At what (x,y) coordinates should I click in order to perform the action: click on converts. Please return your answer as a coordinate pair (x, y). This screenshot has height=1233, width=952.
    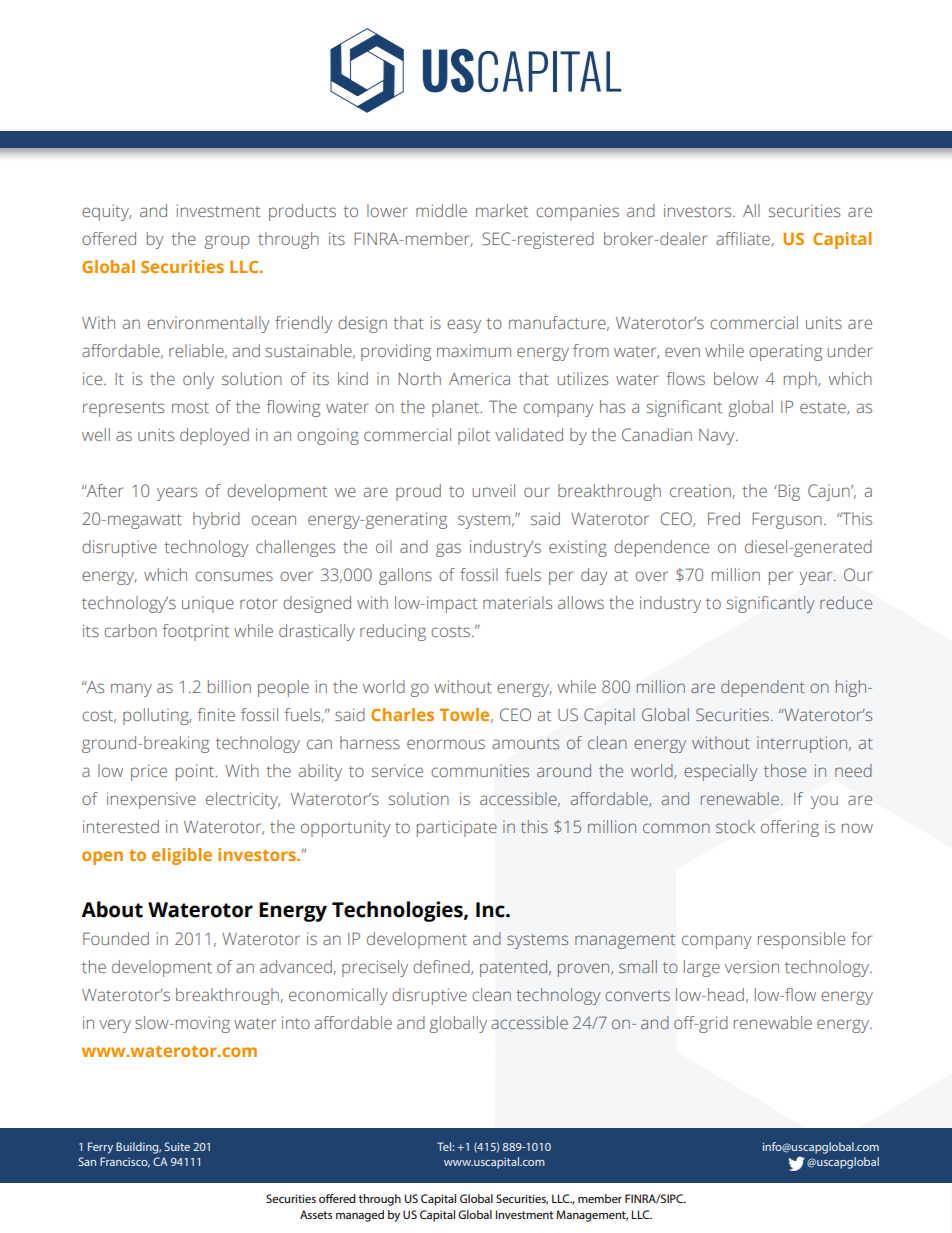
    Looking at the image, I should click on (637, 995).
